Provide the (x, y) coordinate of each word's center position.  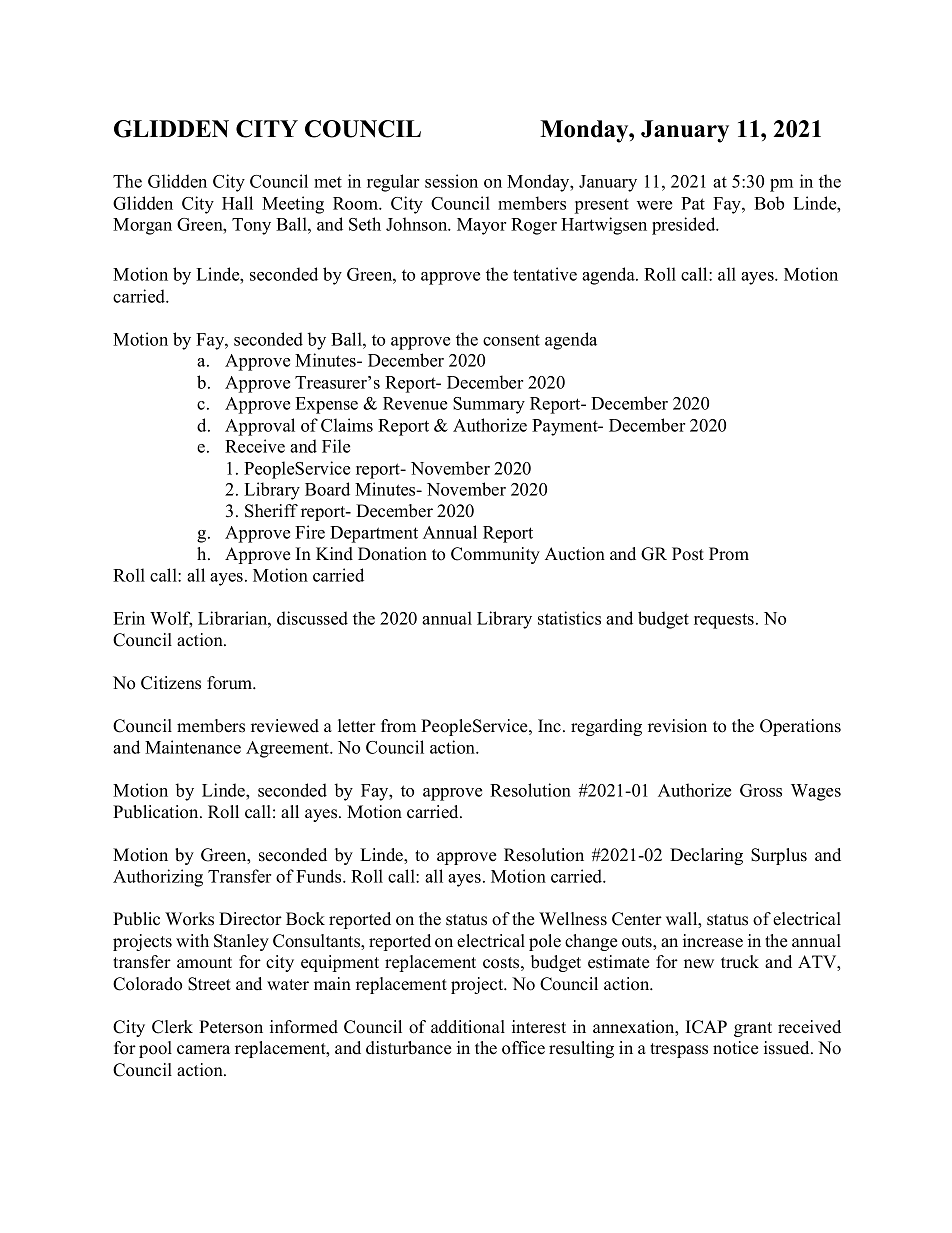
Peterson (231, 1027)
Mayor (481, 226)
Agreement (289, 749)
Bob (769, 203)
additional (468, 1027)
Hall (237, 203)
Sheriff (271, 511)
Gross (761, 790)
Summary (489, 405)
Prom (729, 554)
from (398, 726)
